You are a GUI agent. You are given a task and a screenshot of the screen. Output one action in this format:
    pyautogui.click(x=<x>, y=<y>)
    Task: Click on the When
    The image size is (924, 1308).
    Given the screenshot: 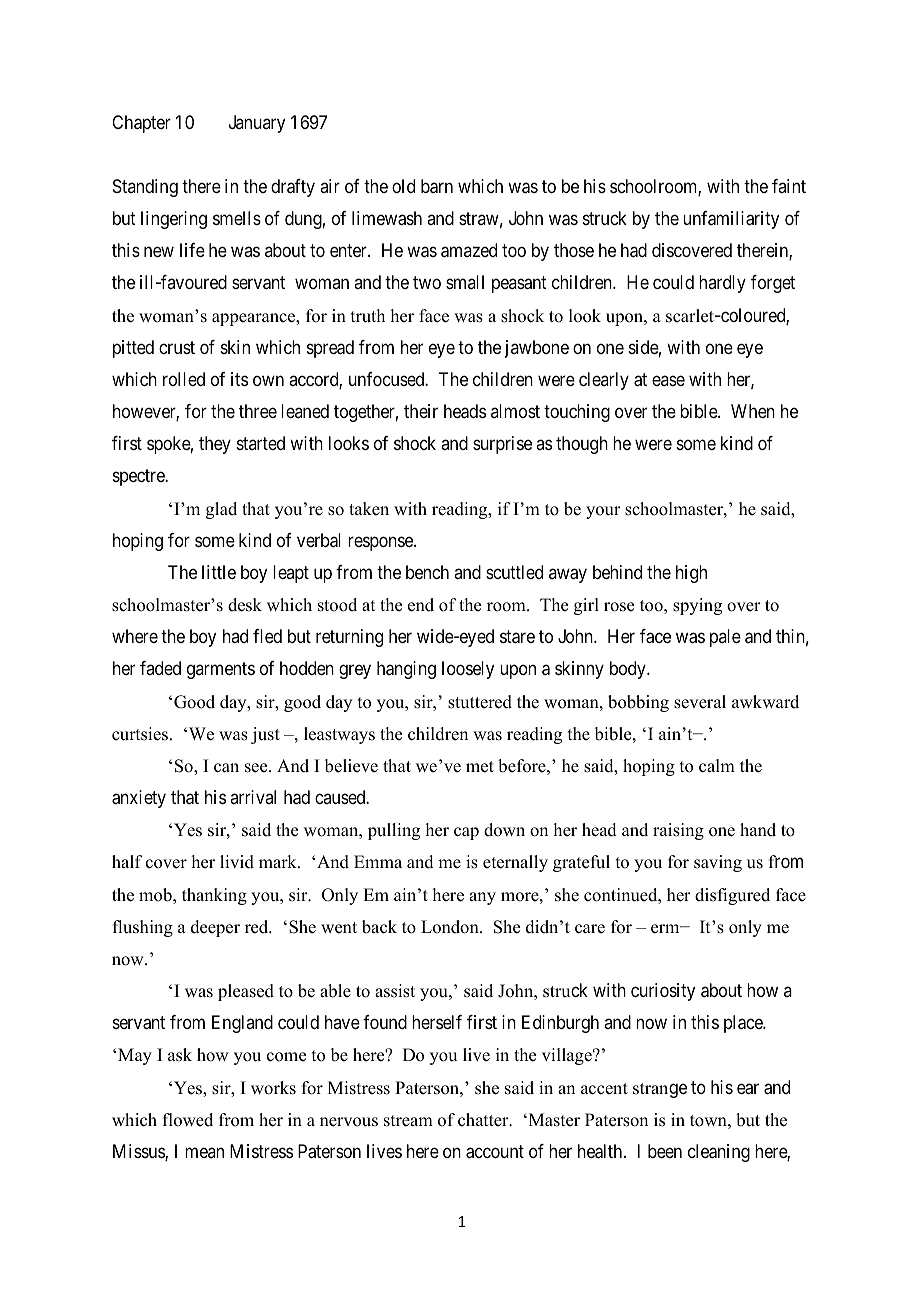 What is the action you would take?
    pyautogui.click(x=753, y=411)
